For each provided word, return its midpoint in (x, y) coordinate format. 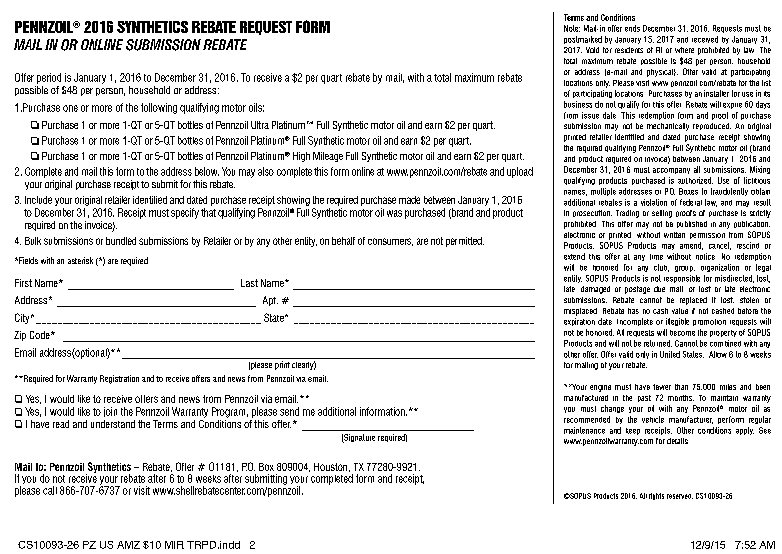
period (49, 78)
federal (691, 202)
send (289, 411)
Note (572, 28)
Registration (119, 379)
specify (185, 213)
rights (656, 496)
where (684, 50)
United (670, 354)
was (394, 213)
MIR (174, 545)
